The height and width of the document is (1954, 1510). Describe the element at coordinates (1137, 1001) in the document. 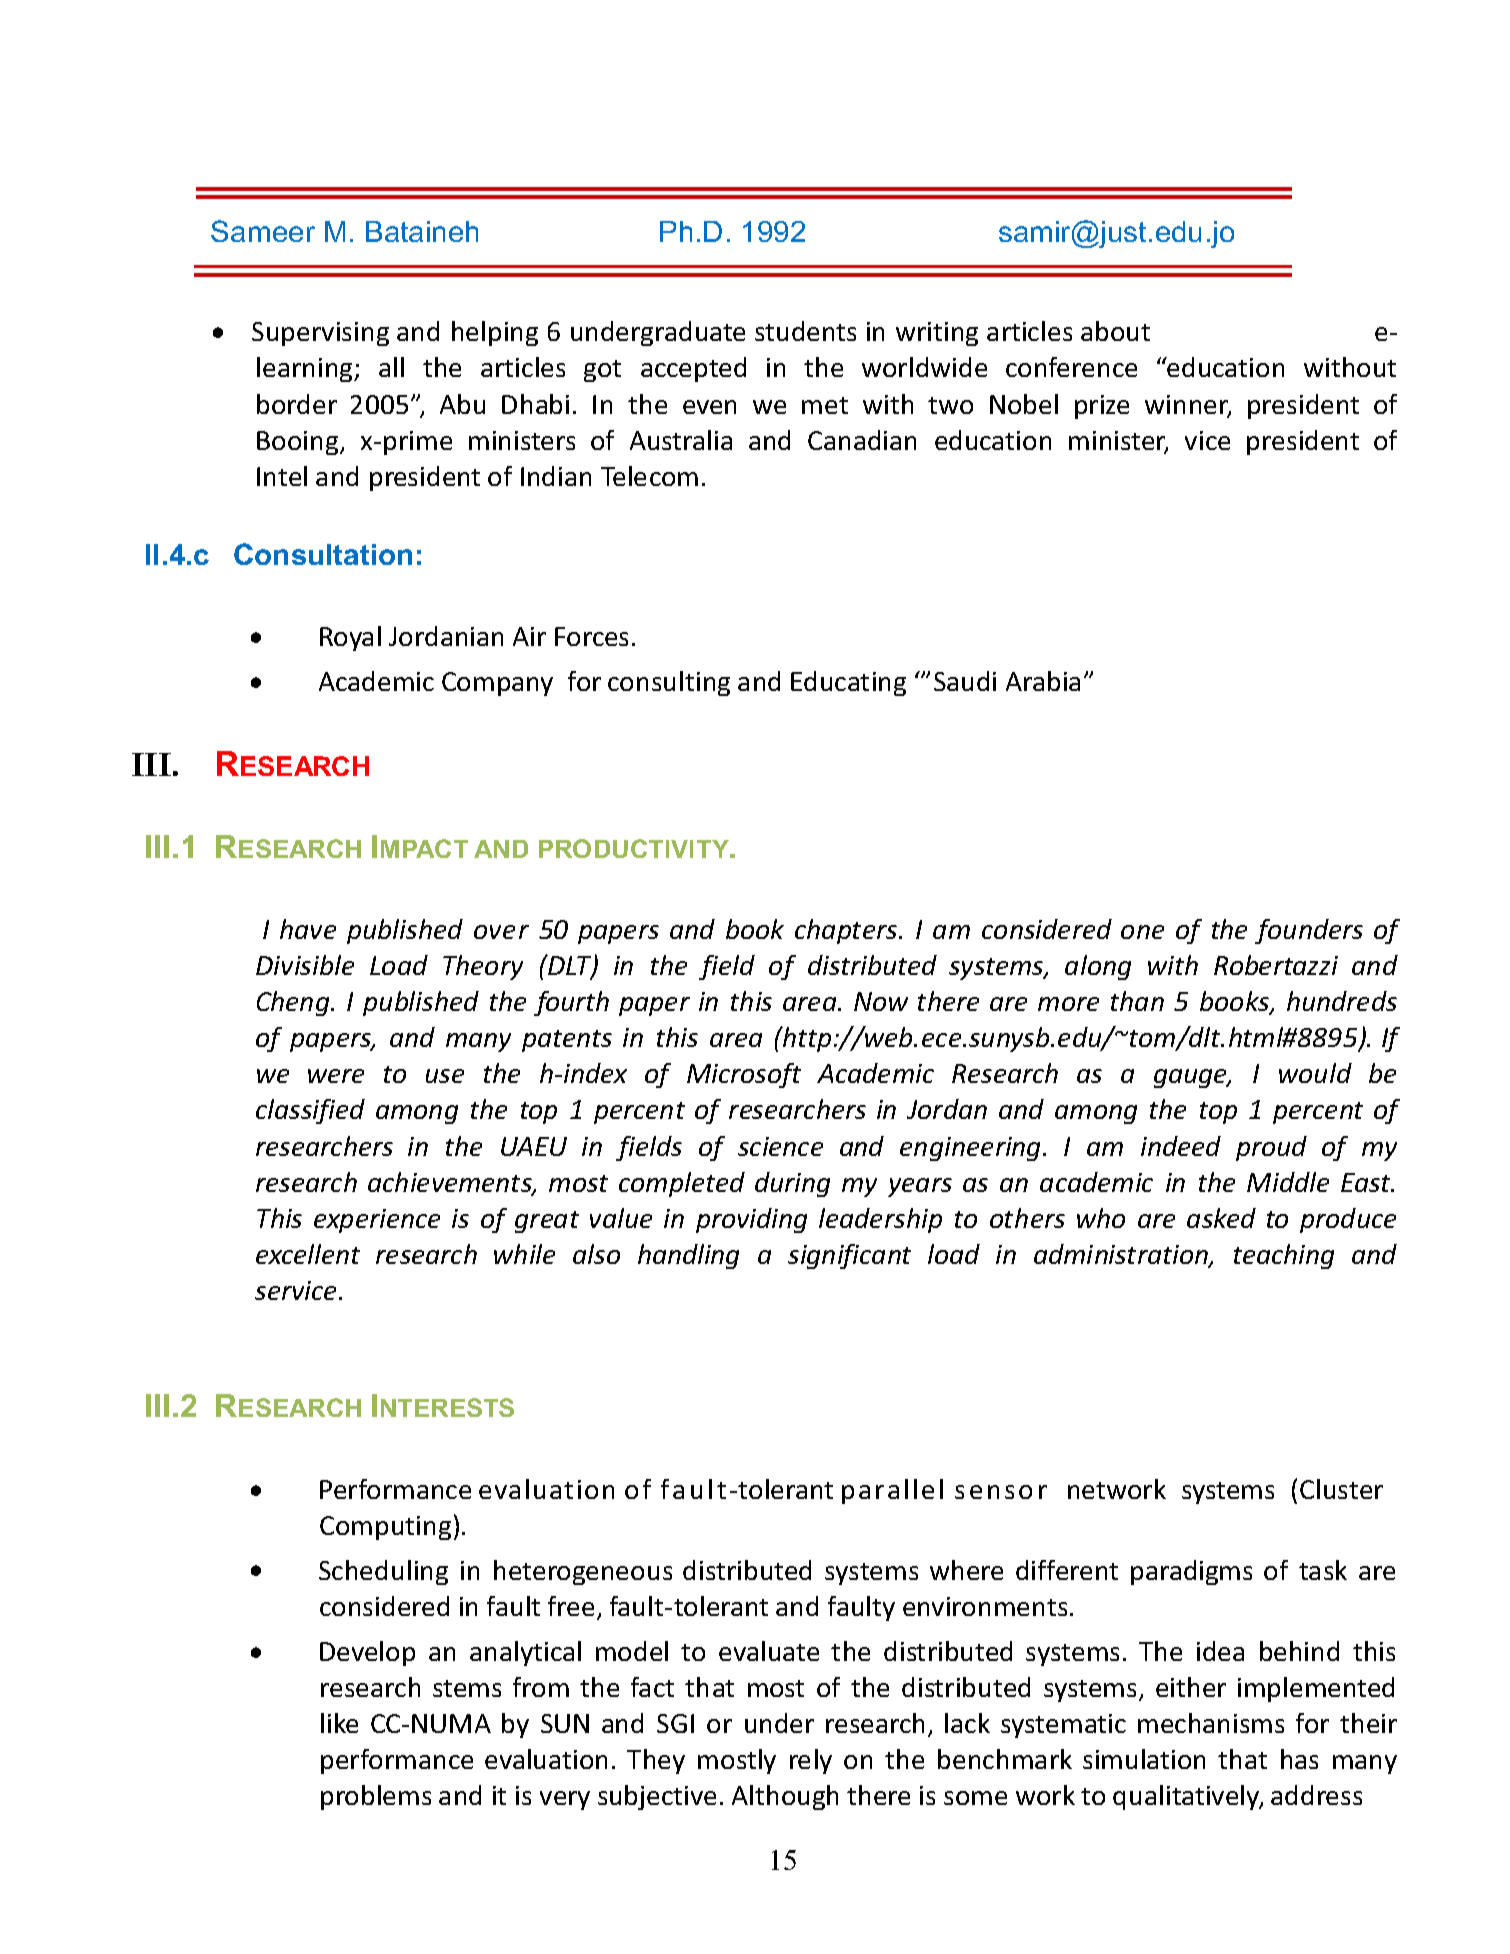

I see `than` at that location.
